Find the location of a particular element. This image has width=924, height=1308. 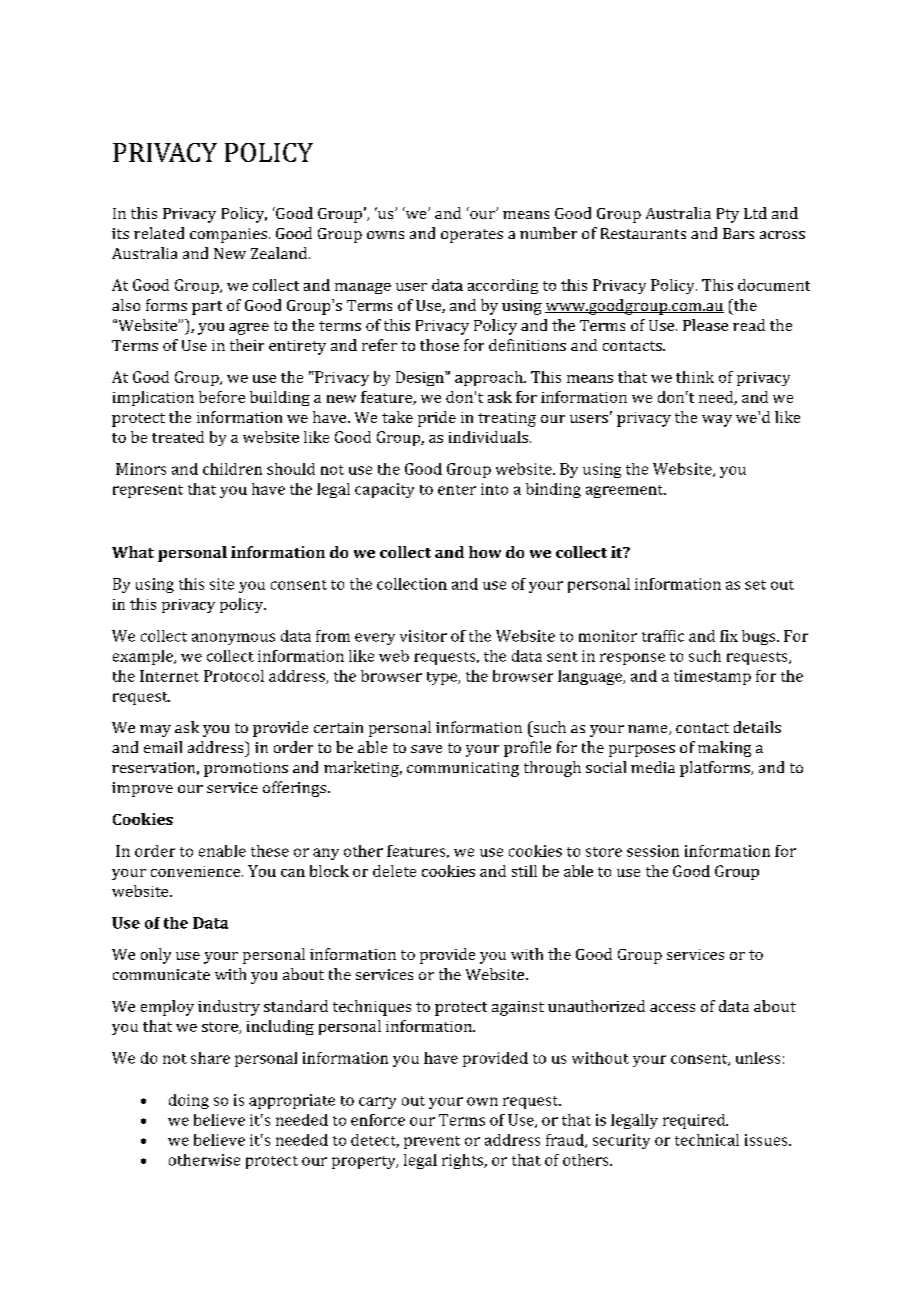

prevent is located at coordinates (432, 1142).
